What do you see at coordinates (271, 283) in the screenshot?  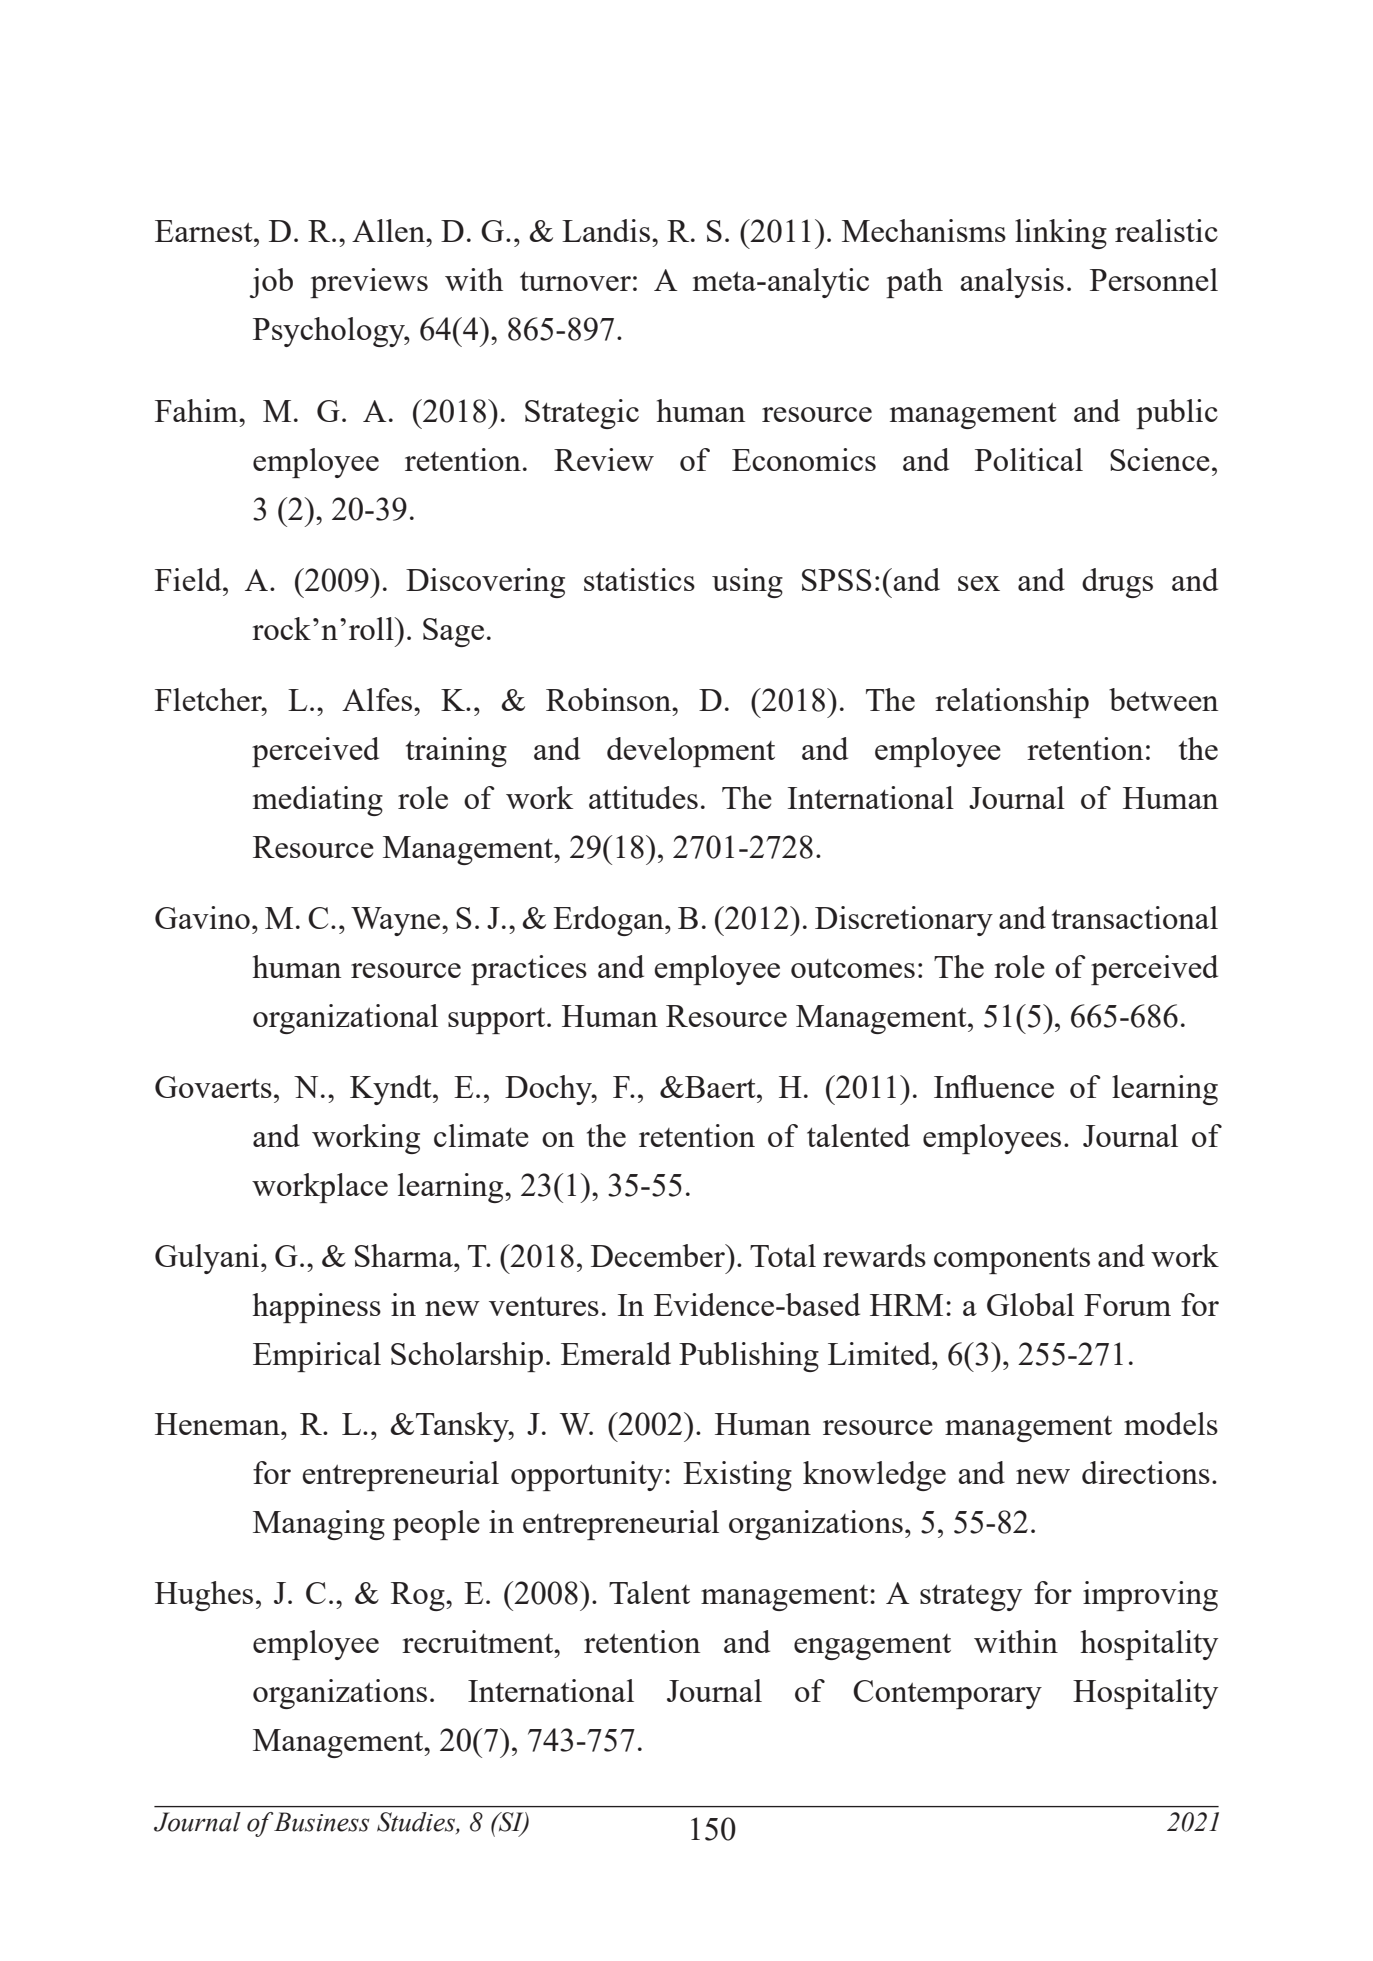 I see `job` at bounding box center [271, 283].
